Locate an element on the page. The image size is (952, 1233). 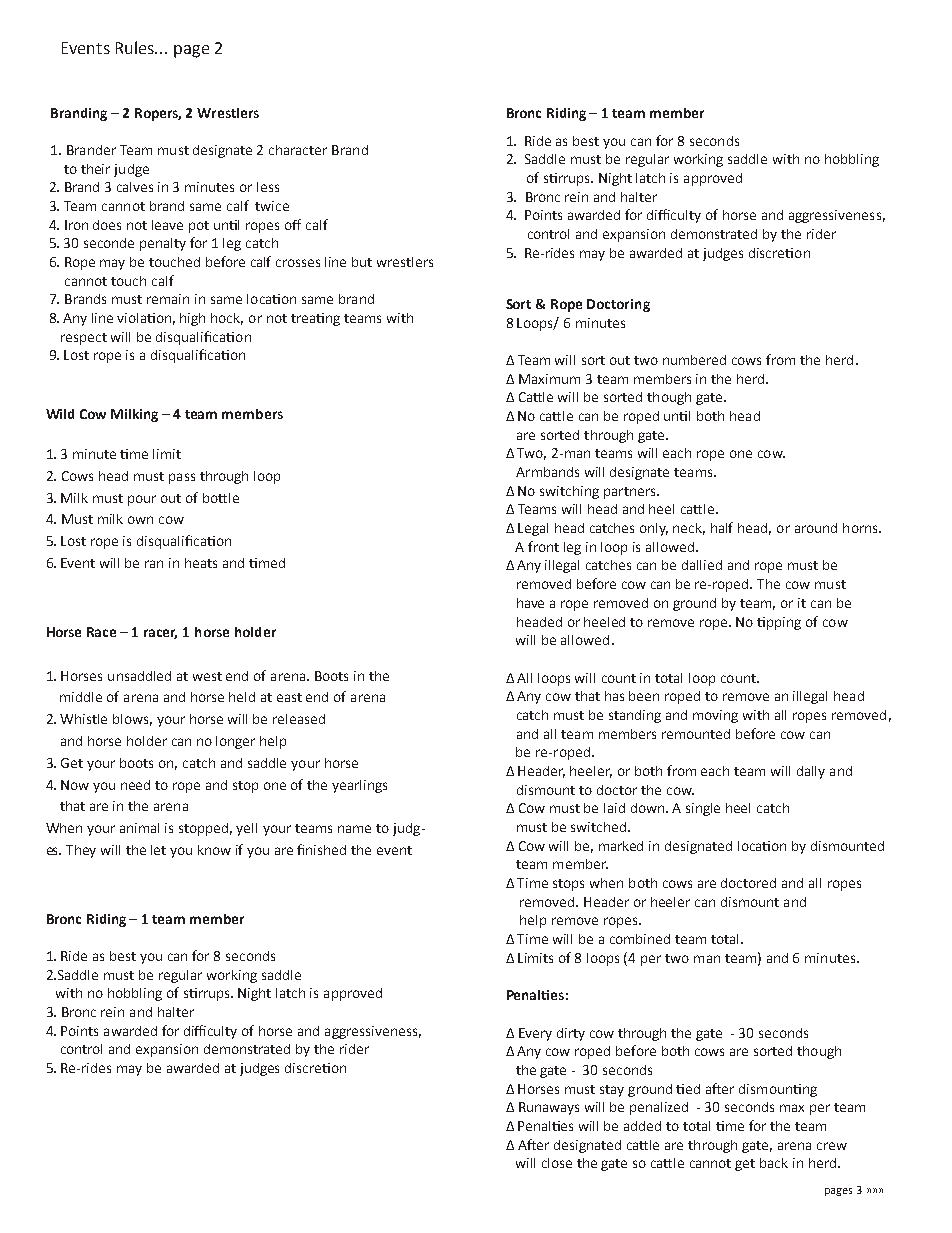
Runaways is located at coordinates (549, 1108).
